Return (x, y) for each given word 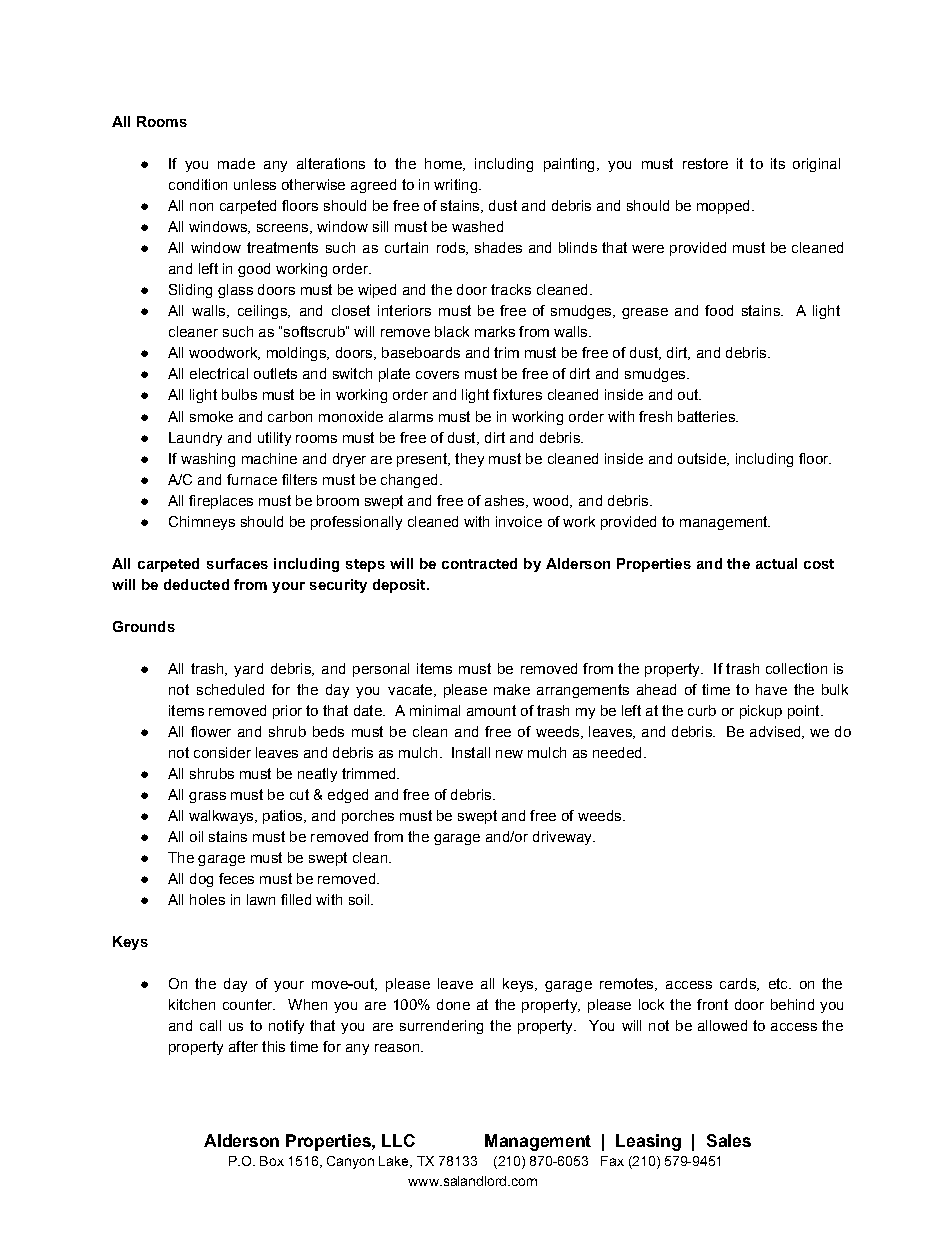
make (512, 689)
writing (457, 186)
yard (248, 670)
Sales (729, 1140)
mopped (723, 207)
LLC (398, 1140)
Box (272, 1161)
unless (255, 184)
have (771, 689)
